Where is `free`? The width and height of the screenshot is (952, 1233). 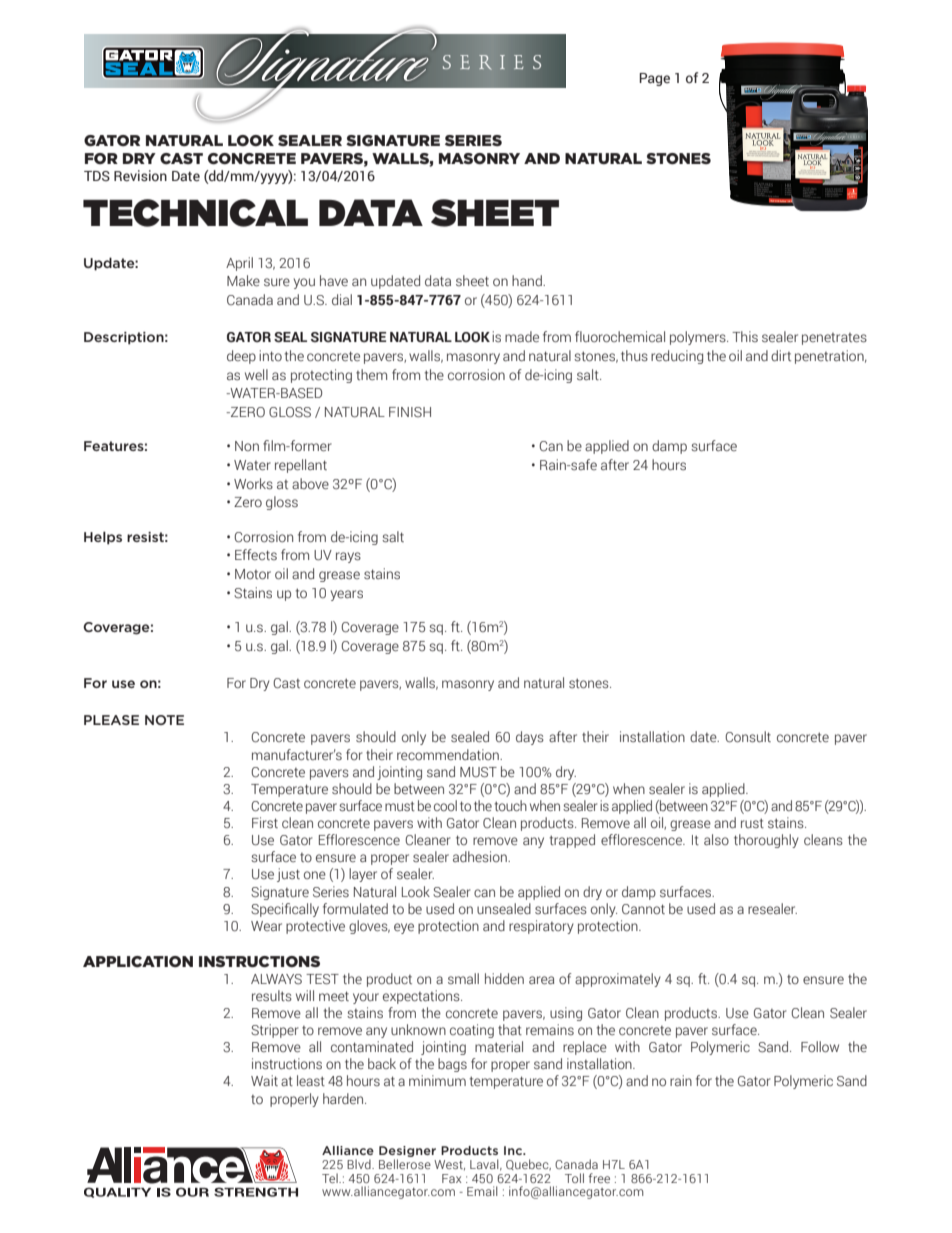
free is located at coordinates (599, 1178).
